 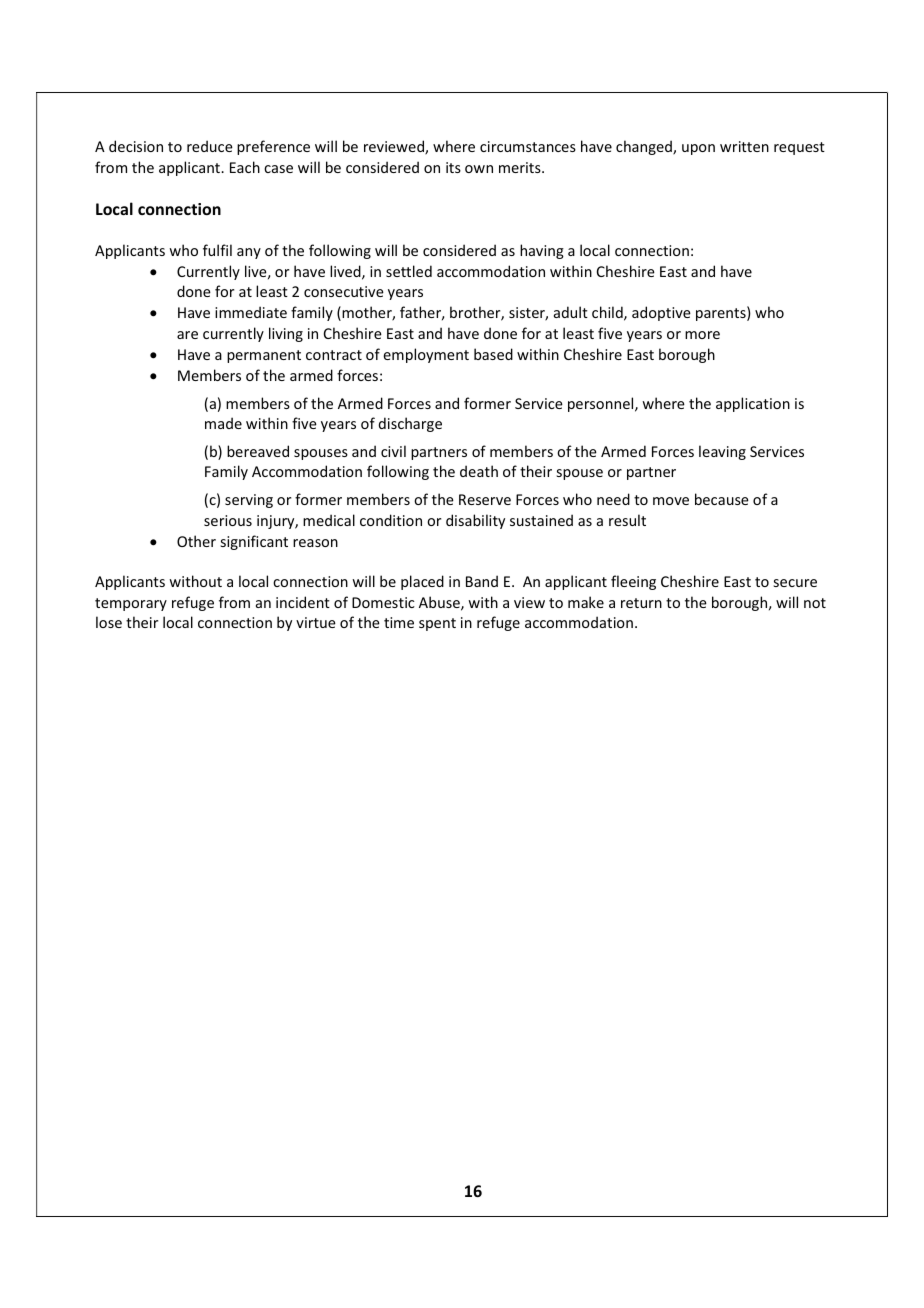 What do you see at coordinates (661, 313) in the image?
I see `adoptive` at bounding box center [661, 313].
